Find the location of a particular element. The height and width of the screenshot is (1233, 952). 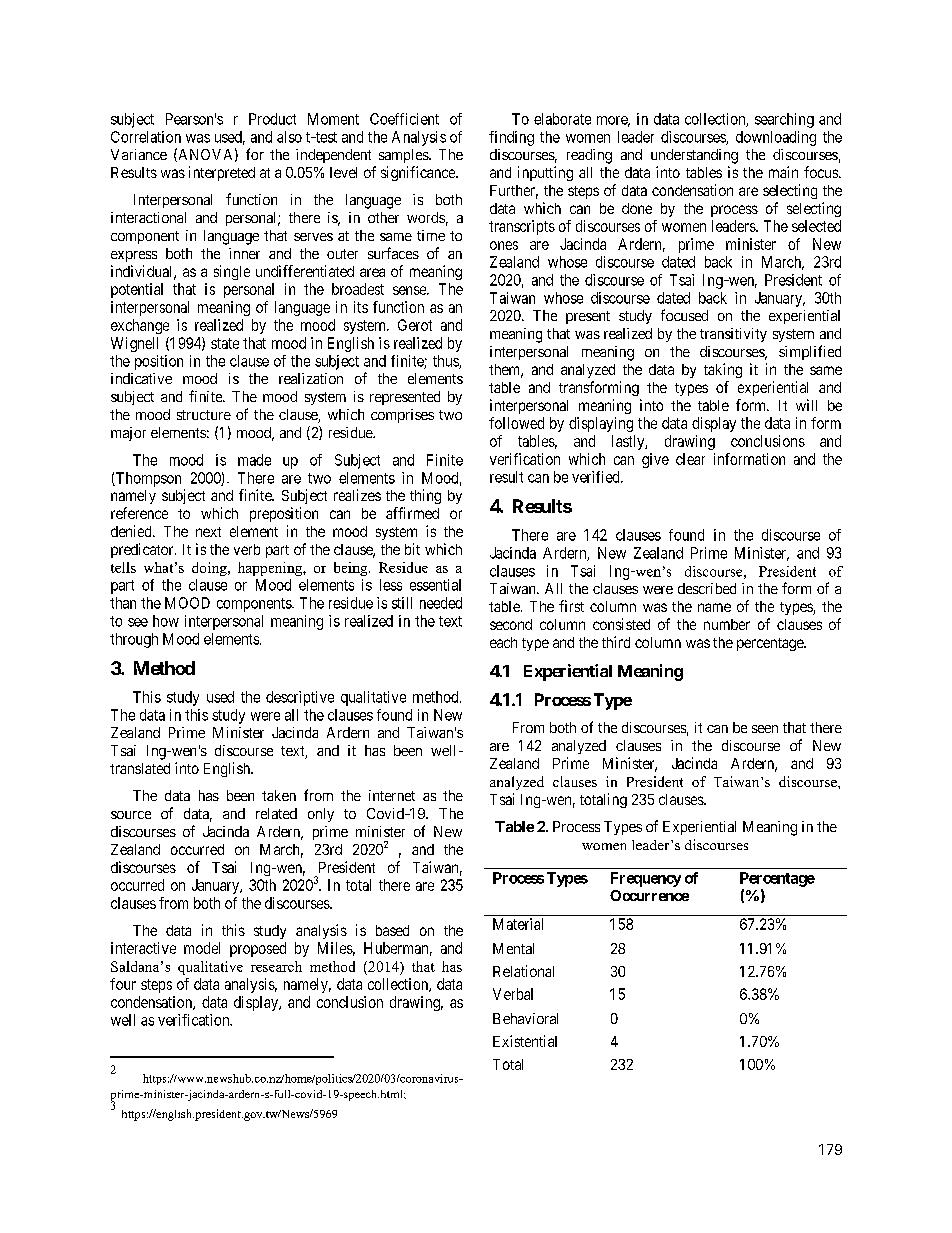

four is located at coordinates (123, 984).
